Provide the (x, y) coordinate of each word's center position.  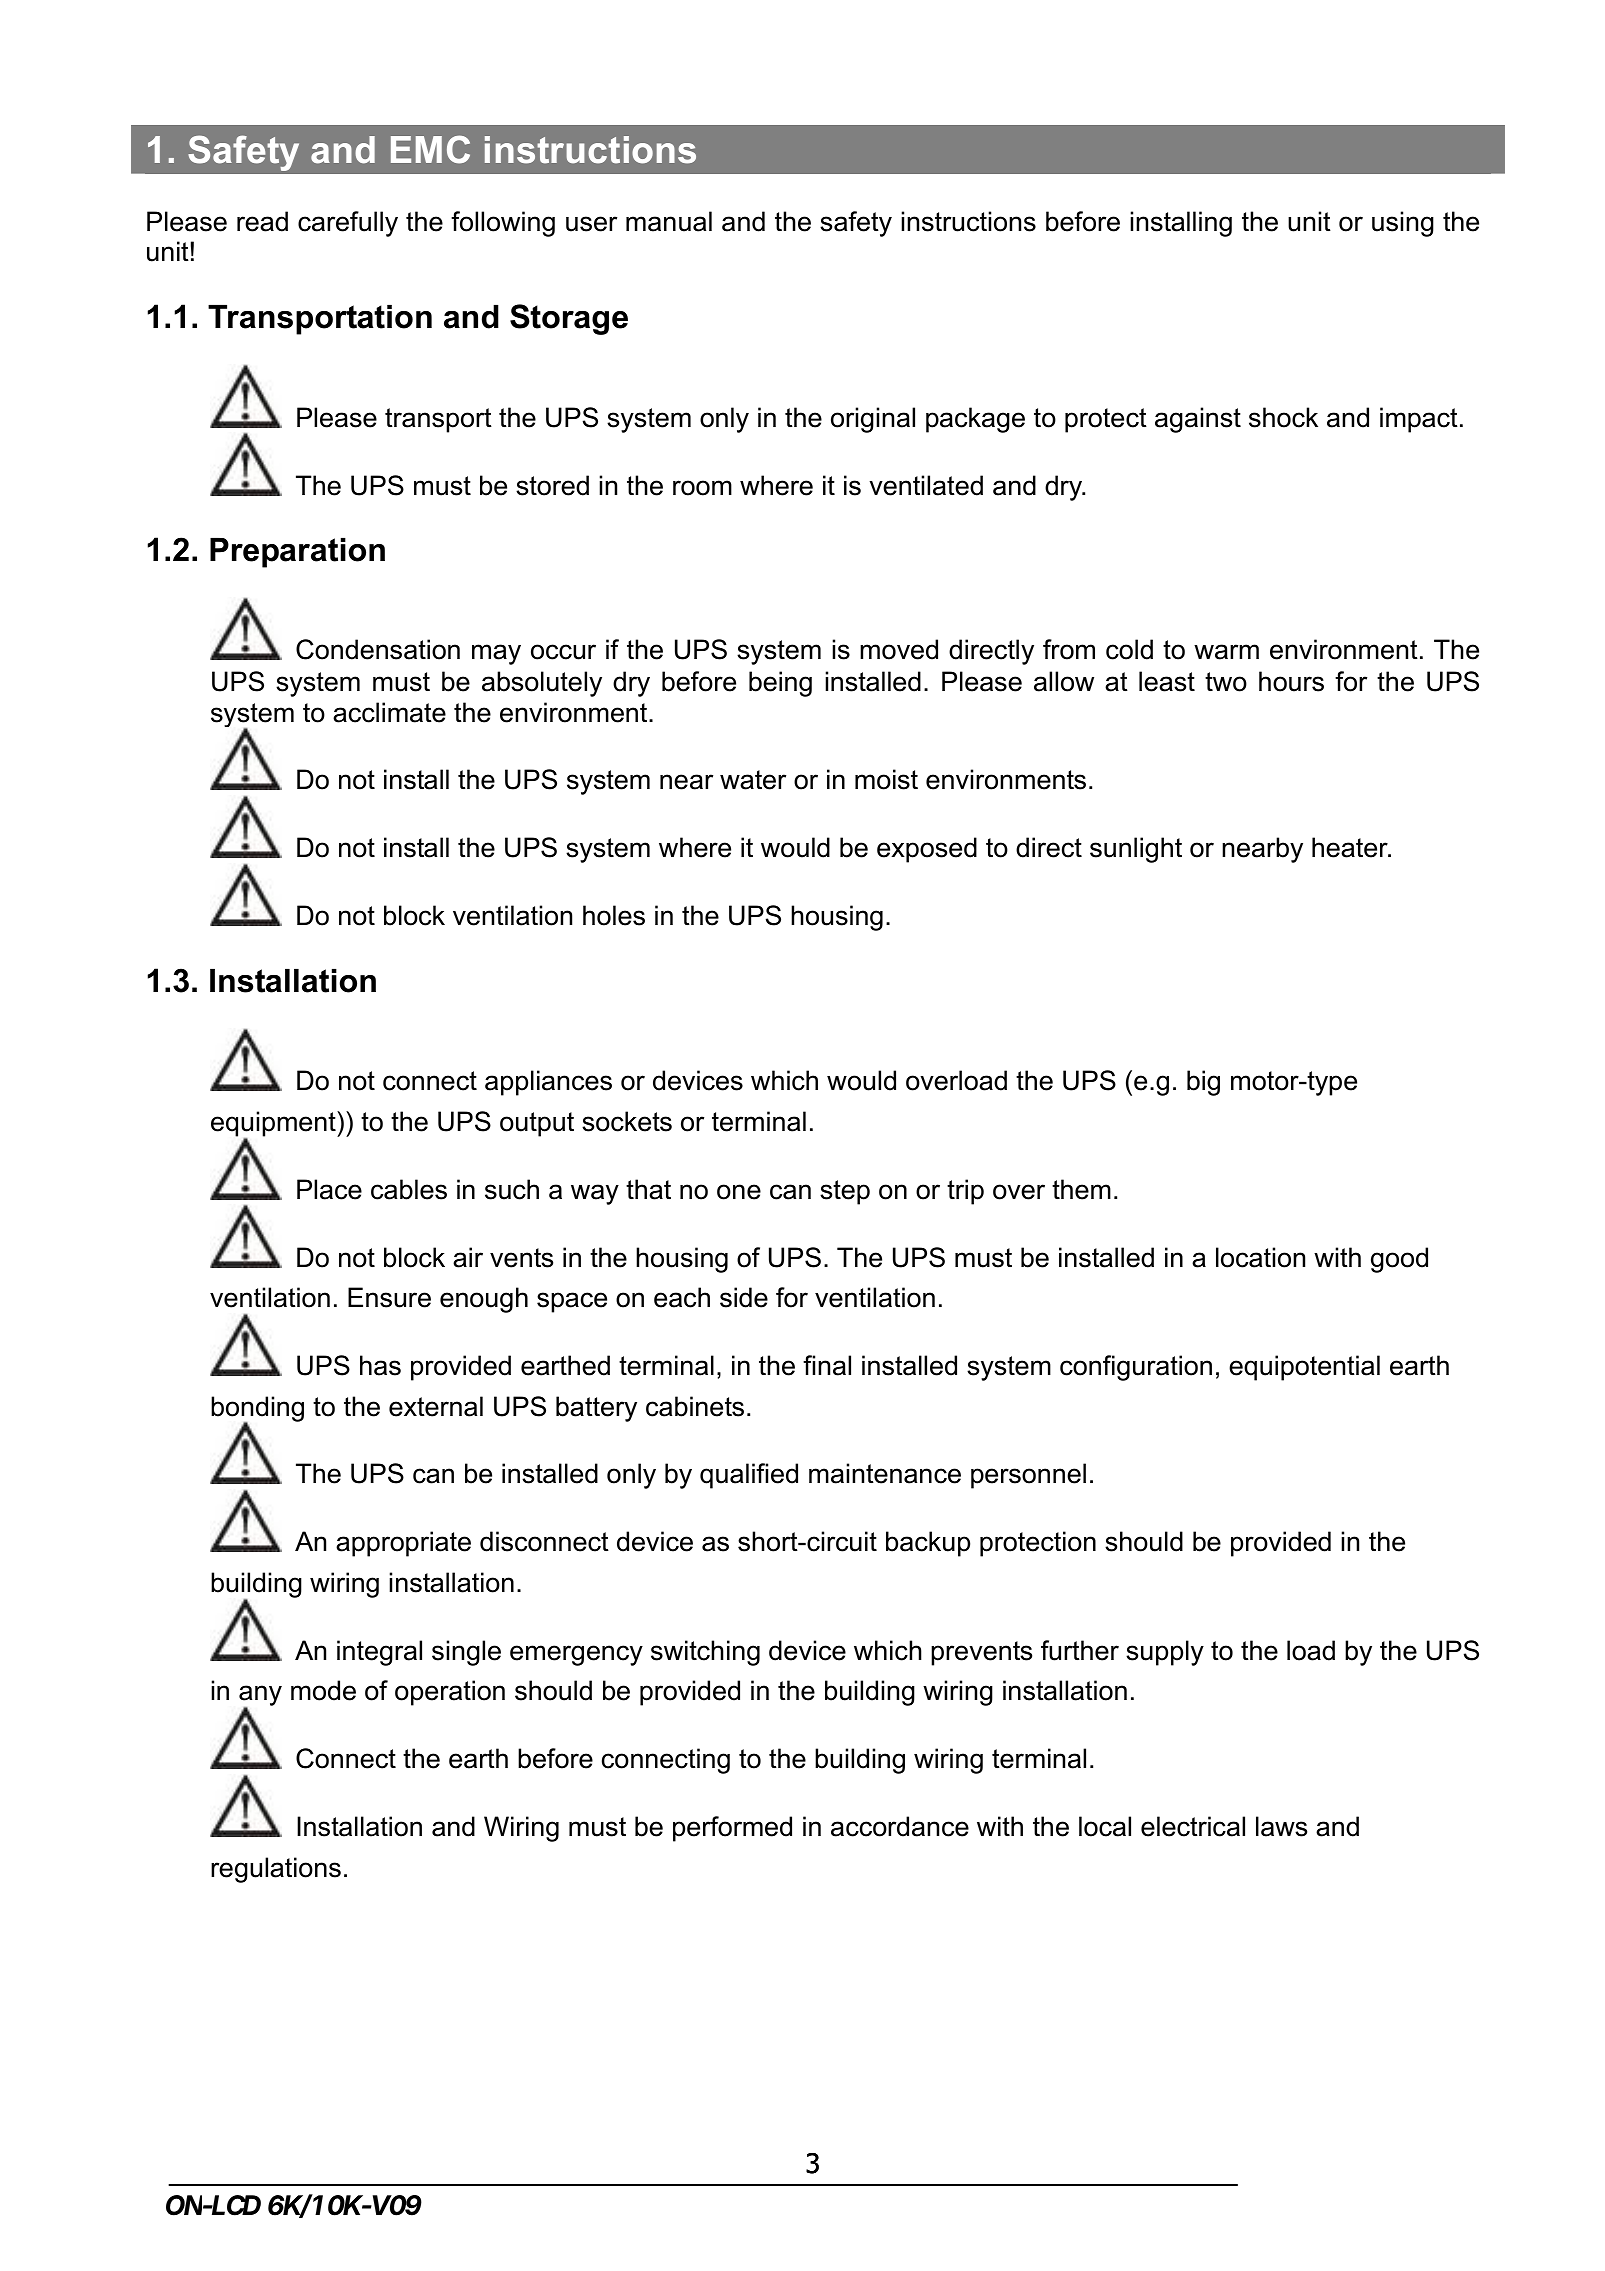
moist (886, 779)
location (1260, 1257)
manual (669, 221)
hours (1291, 681)
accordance (900, 1826)
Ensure (389, 1297)
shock (1283, 417)
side (744, 1297)
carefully (348, 224)
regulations (276, 1870)
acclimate (389, 712)
